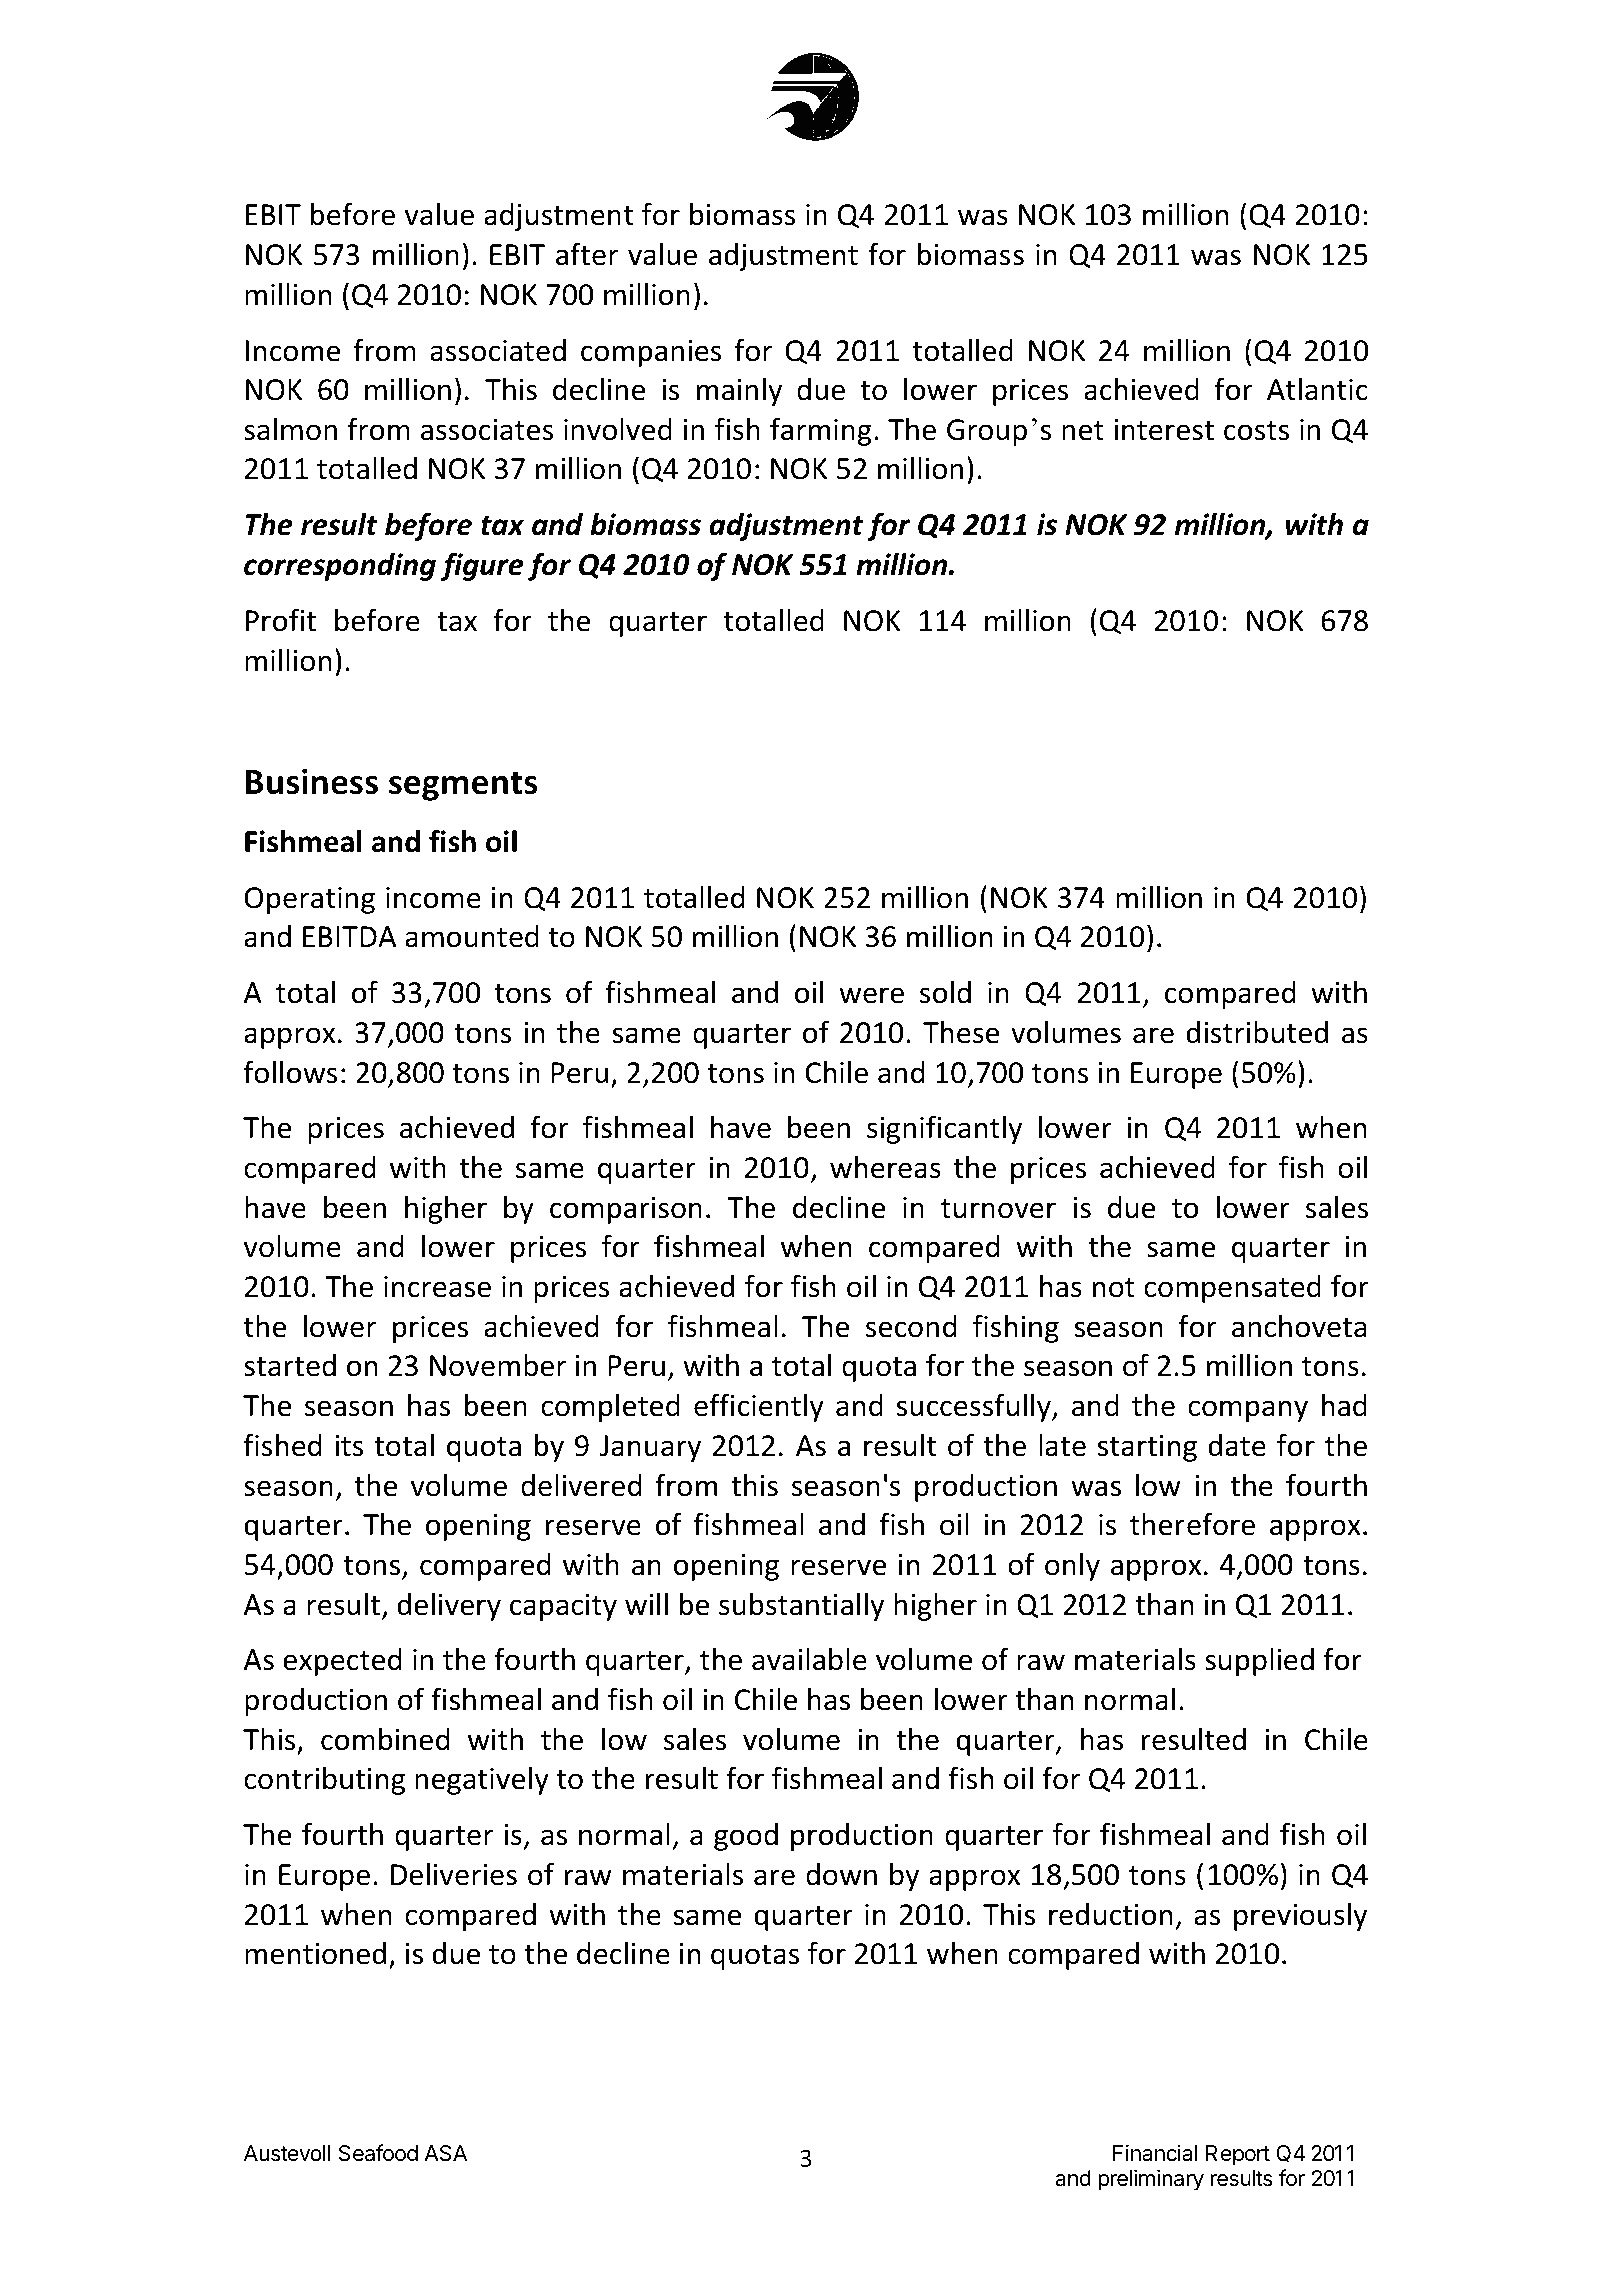 The height and width of the screenshot is (2280, 1612). I want to click on Atlantic, so click(1317, 389).
